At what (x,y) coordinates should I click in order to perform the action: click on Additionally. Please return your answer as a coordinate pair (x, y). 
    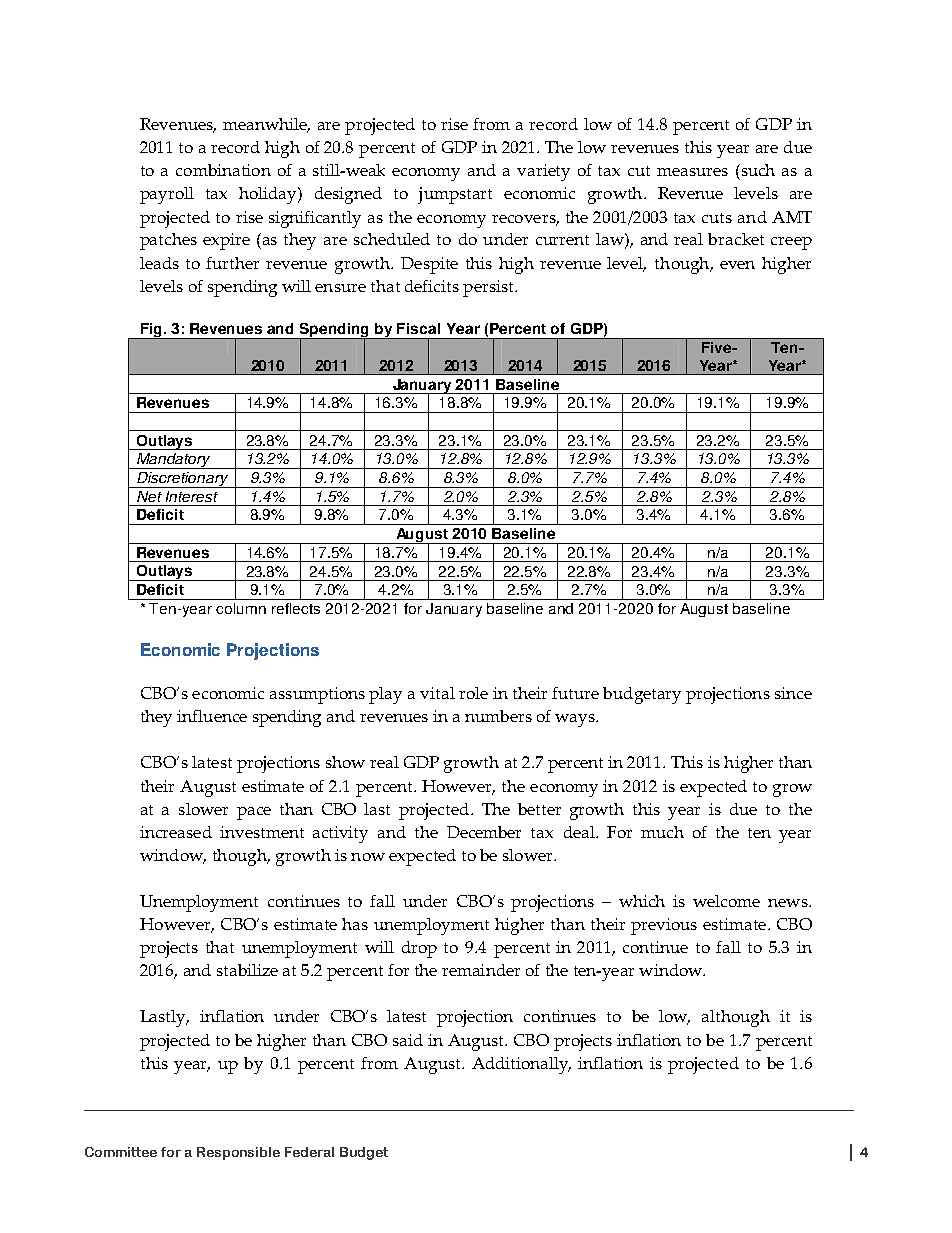
    Looking at the image, I should click on (521, 1065).
